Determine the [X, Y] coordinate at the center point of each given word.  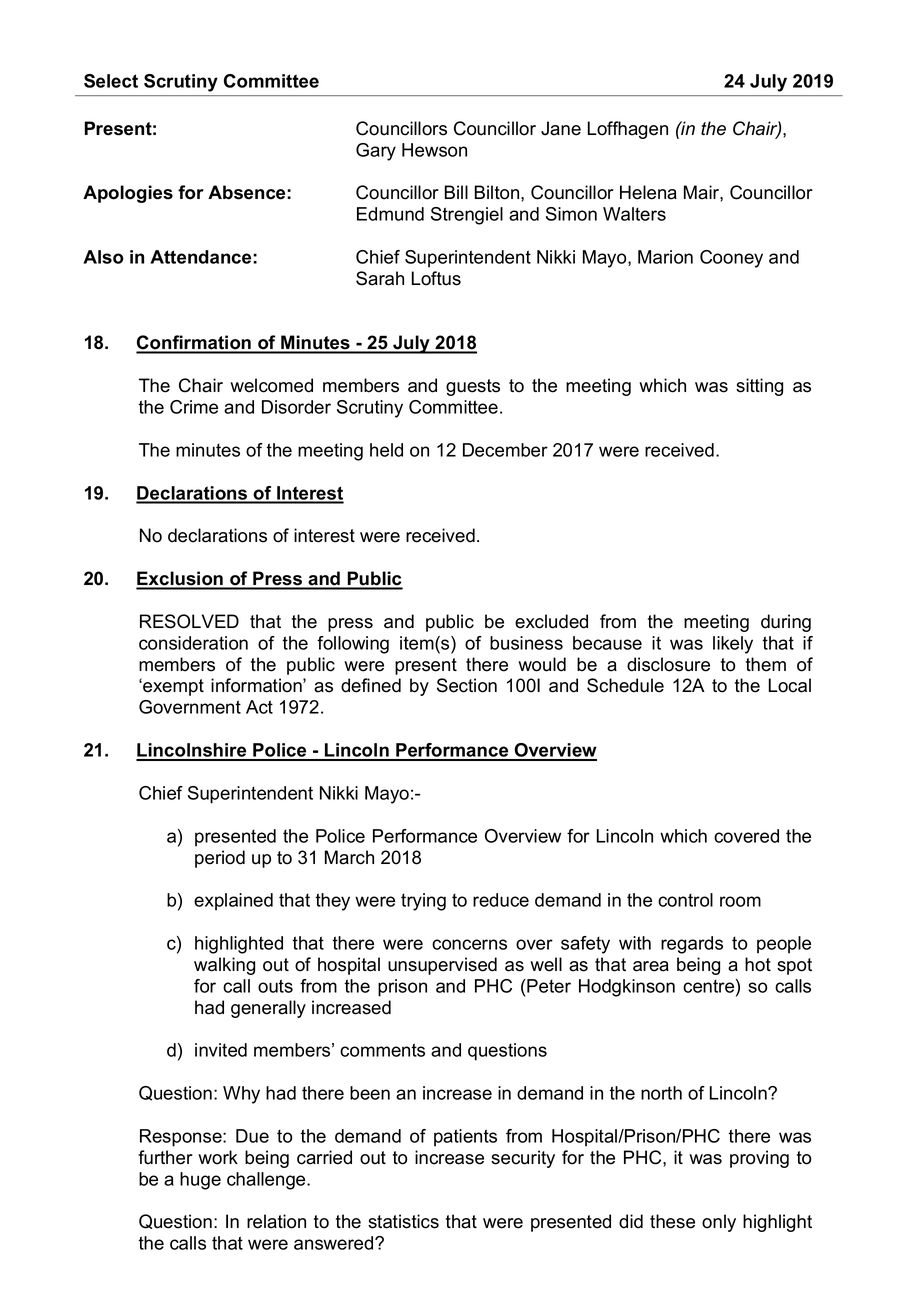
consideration [193, 643]
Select [111, 81]
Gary [376, 152]
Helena [648, 192]
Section [467, 685]
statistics [403, 1221]
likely [733, 645]
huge [200, 1181]
